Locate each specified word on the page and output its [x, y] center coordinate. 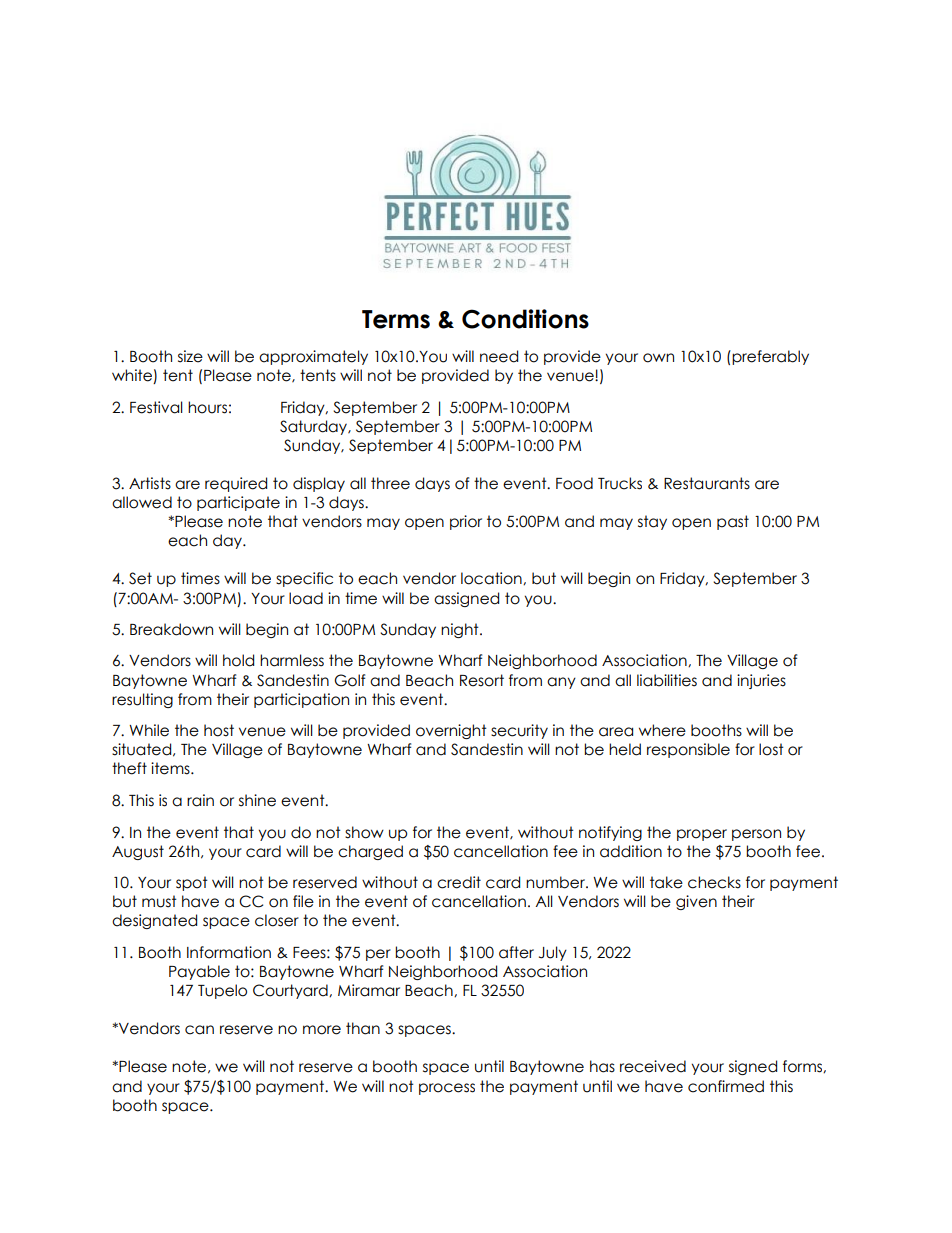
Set [140, 578]
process [447, 1089]
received [653, 1066]
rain [200, 800]
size [190, 356]
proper [702, 835]
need [499, 356]
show [364, 832]
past [733, 522]
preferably [769, 357]
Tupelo [222, 991]
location [492, 578]
